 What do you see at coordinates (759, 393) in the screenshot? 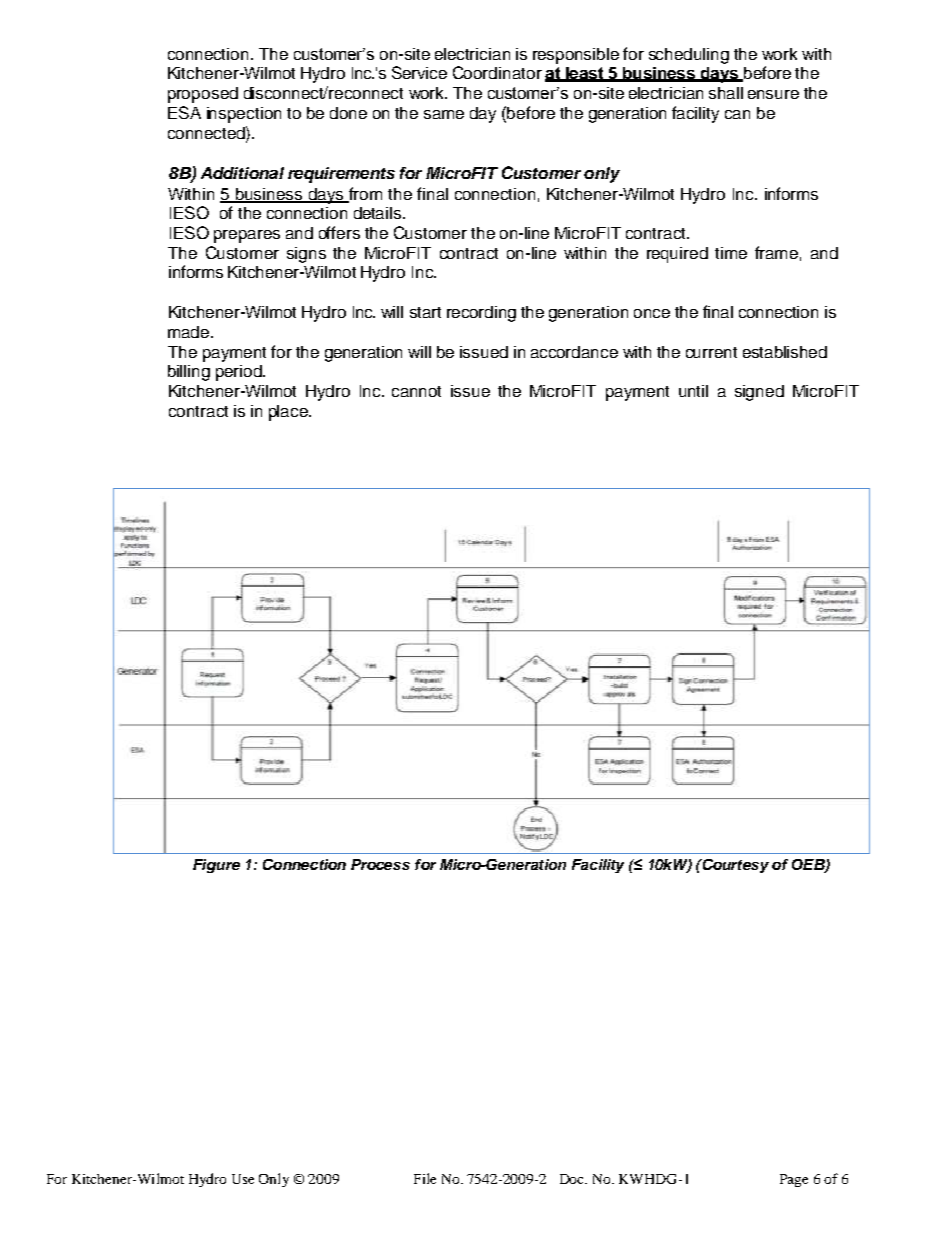
I see `signed` at bounding box center [759, 393].
